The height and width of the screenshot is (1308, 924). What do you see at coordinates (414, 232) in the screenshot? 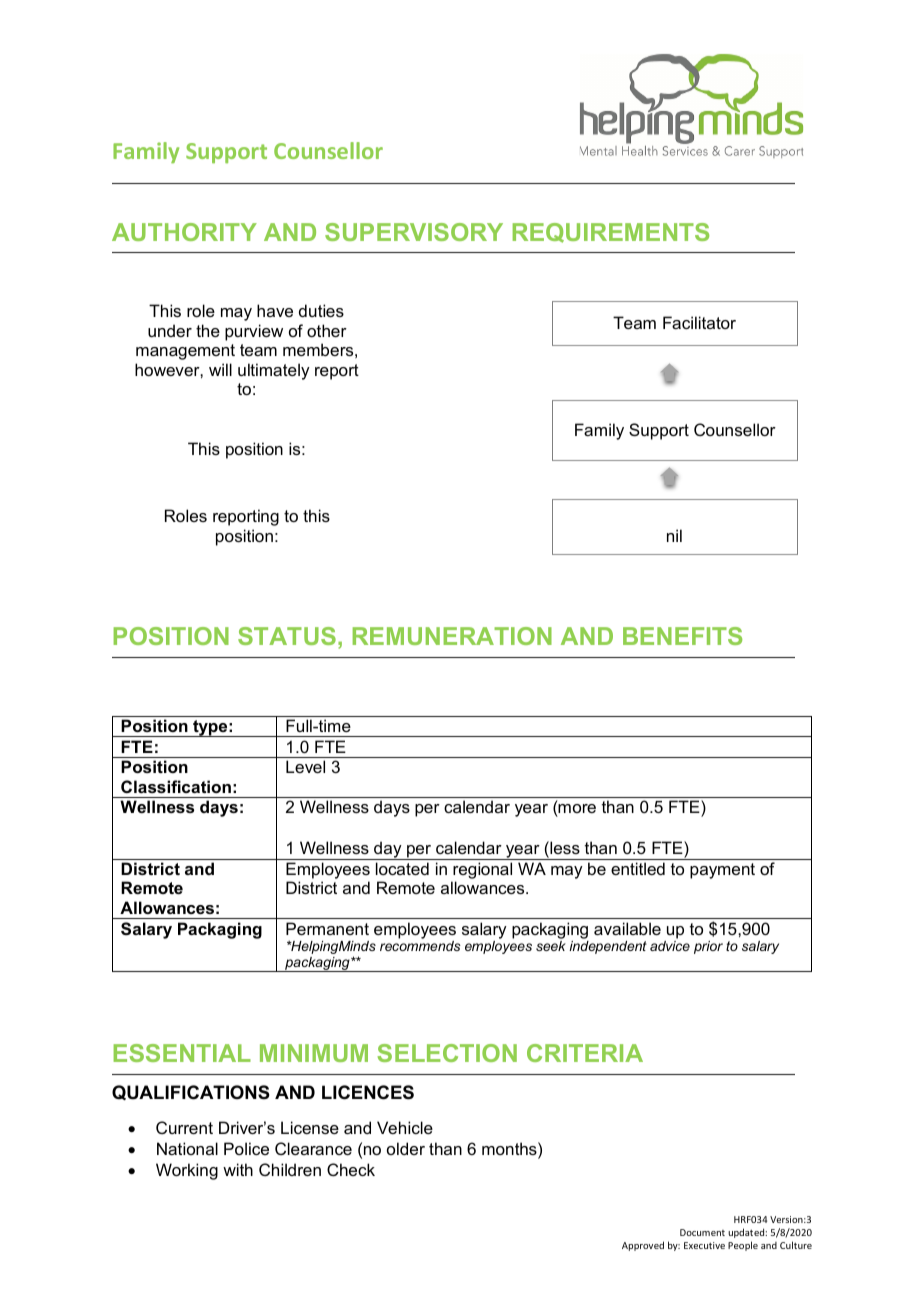
I see `SUPERVISORY` at bounding box center [414, 232].
